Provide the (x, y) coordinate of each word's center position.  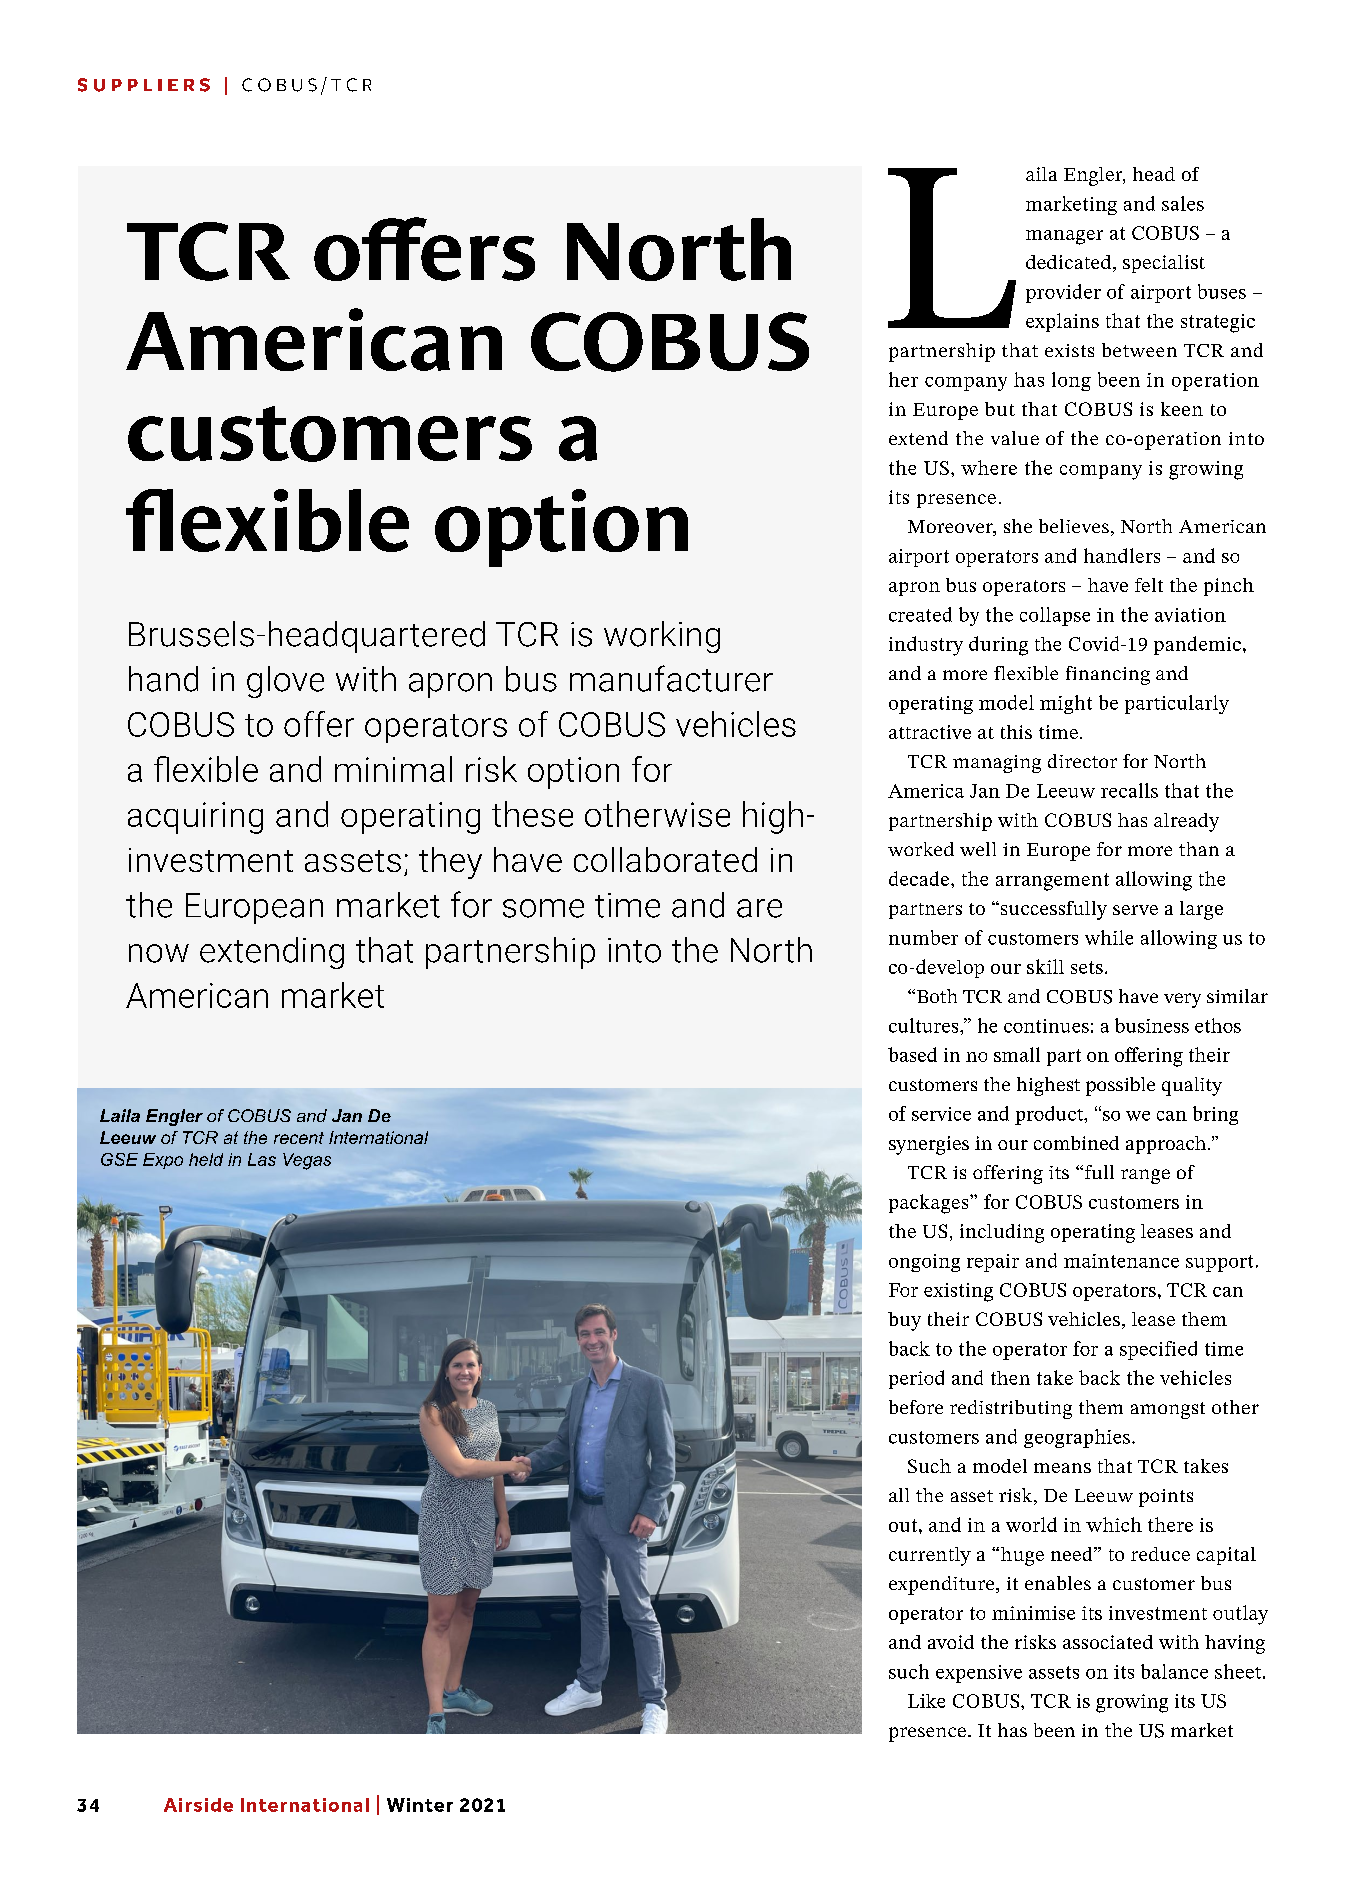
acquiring (195, 818)
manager (1064, 237)
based (912, 1054)
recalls (1129, 790)
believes (1074, 526)
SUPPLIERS (144, 85)
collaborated (665, 859)
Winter (420, 1805)
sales (1183, 203)
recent (299, 1138)
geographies (1078, 1438)
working (662, 637)
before (916, 1407)
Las (262, 1159)
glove (285, 682)
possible (1120, 1086)
